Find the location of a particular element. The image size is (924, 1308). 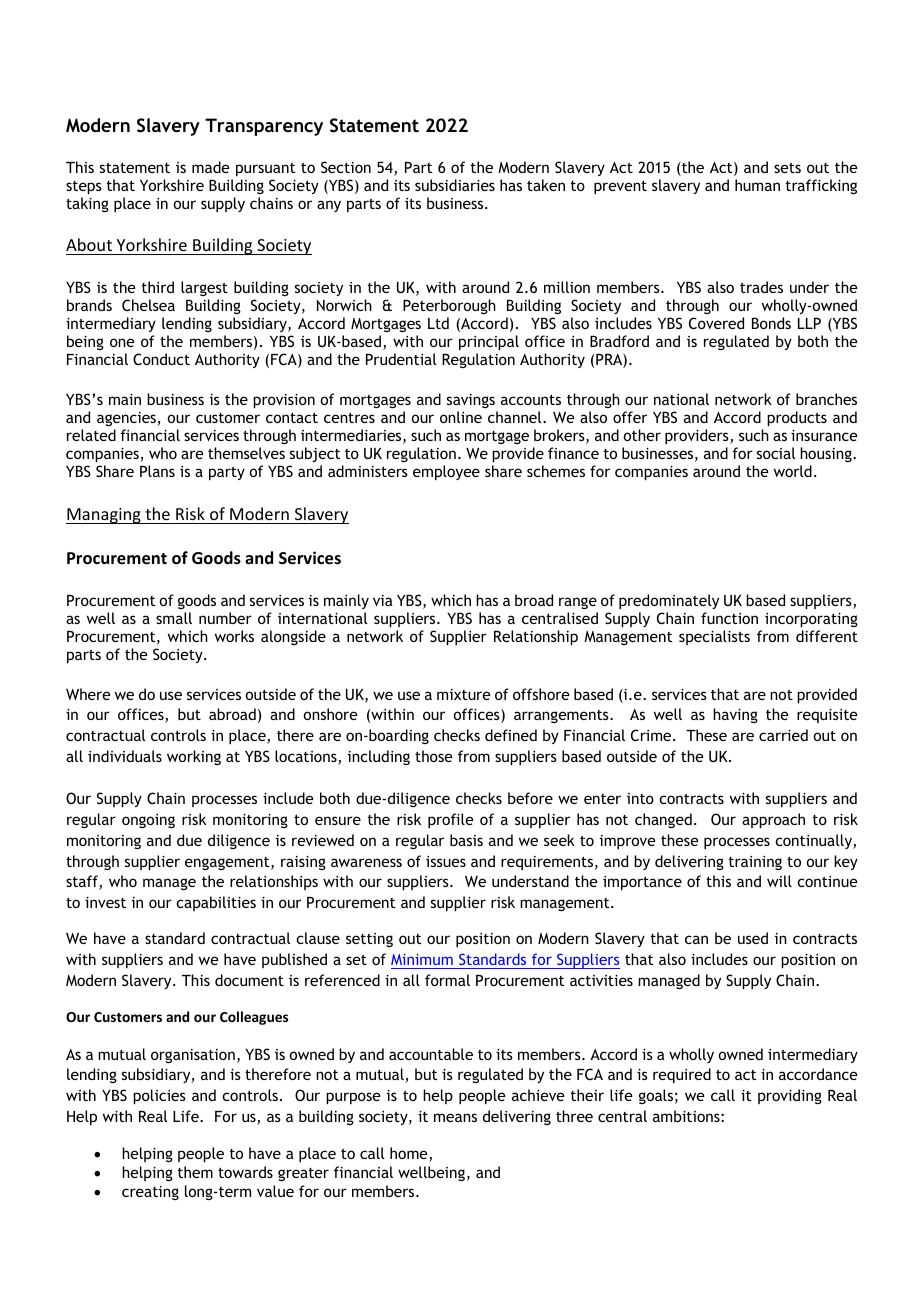

specialists is located at coordinates (714, 637).
